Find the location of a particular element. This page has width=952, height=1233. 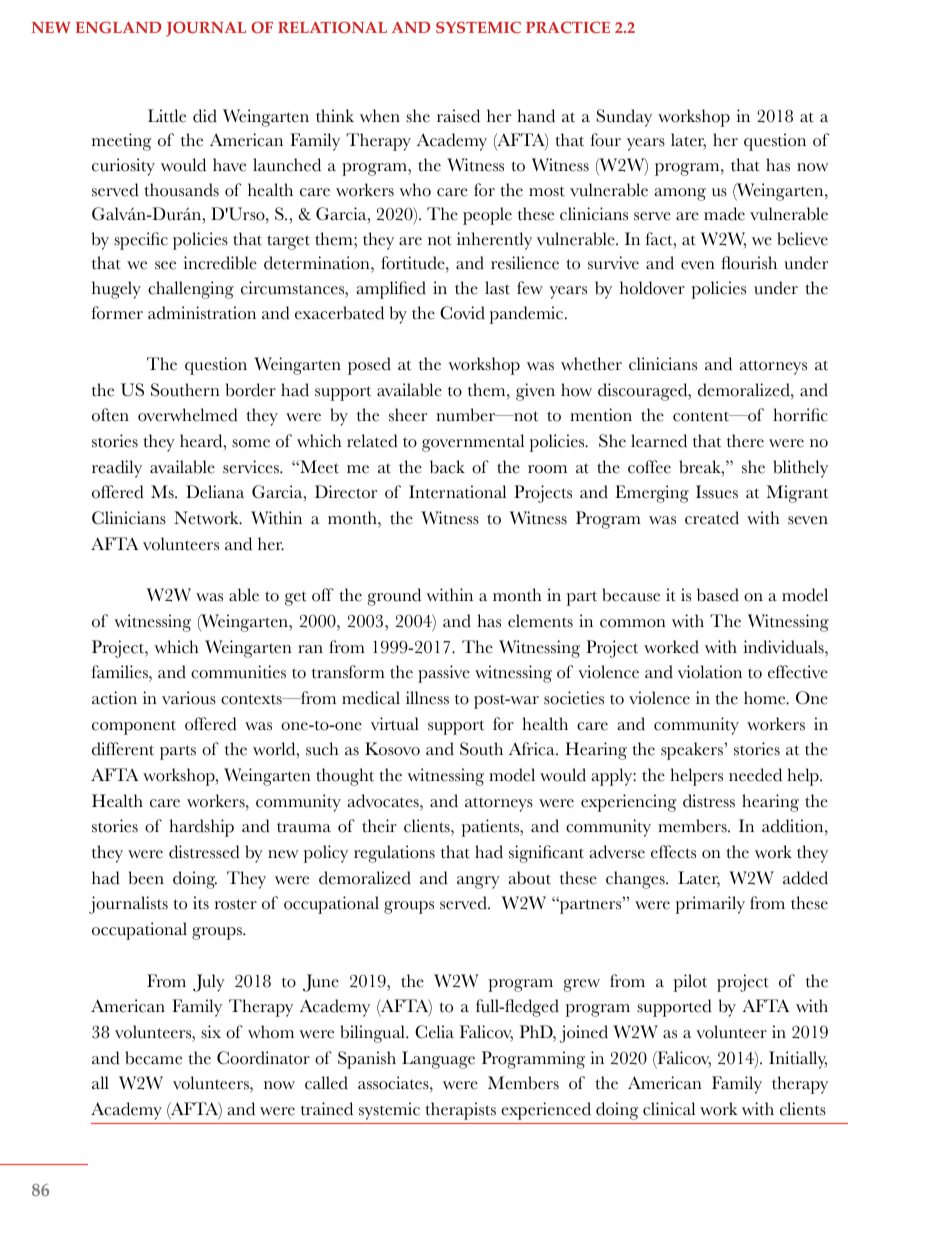

became is located at coordinates (153, 1058).
